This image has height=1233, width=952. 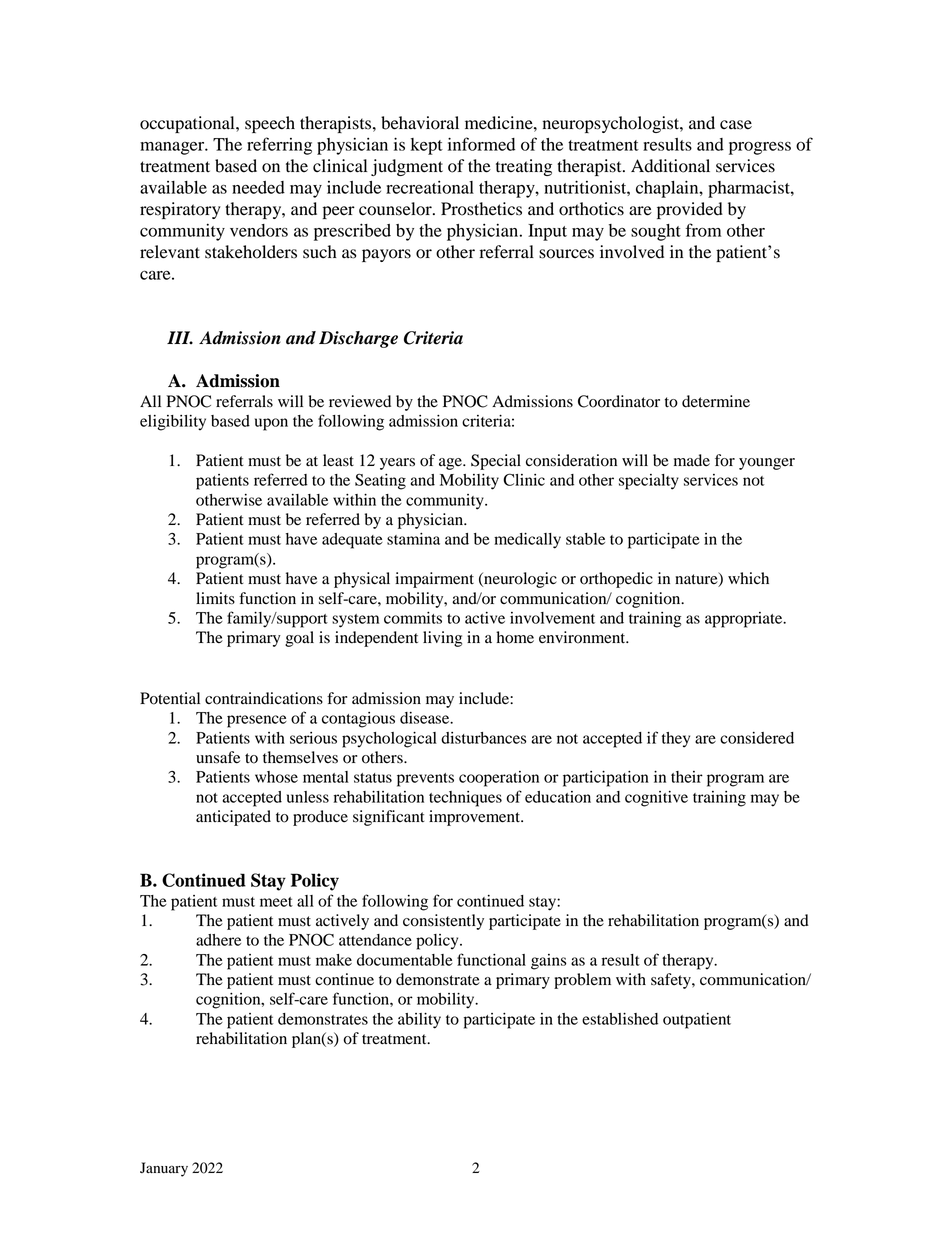 What do you see at coordinates (164, 1169) in the image?
I see `January` at bounding box center [164, 1169].
